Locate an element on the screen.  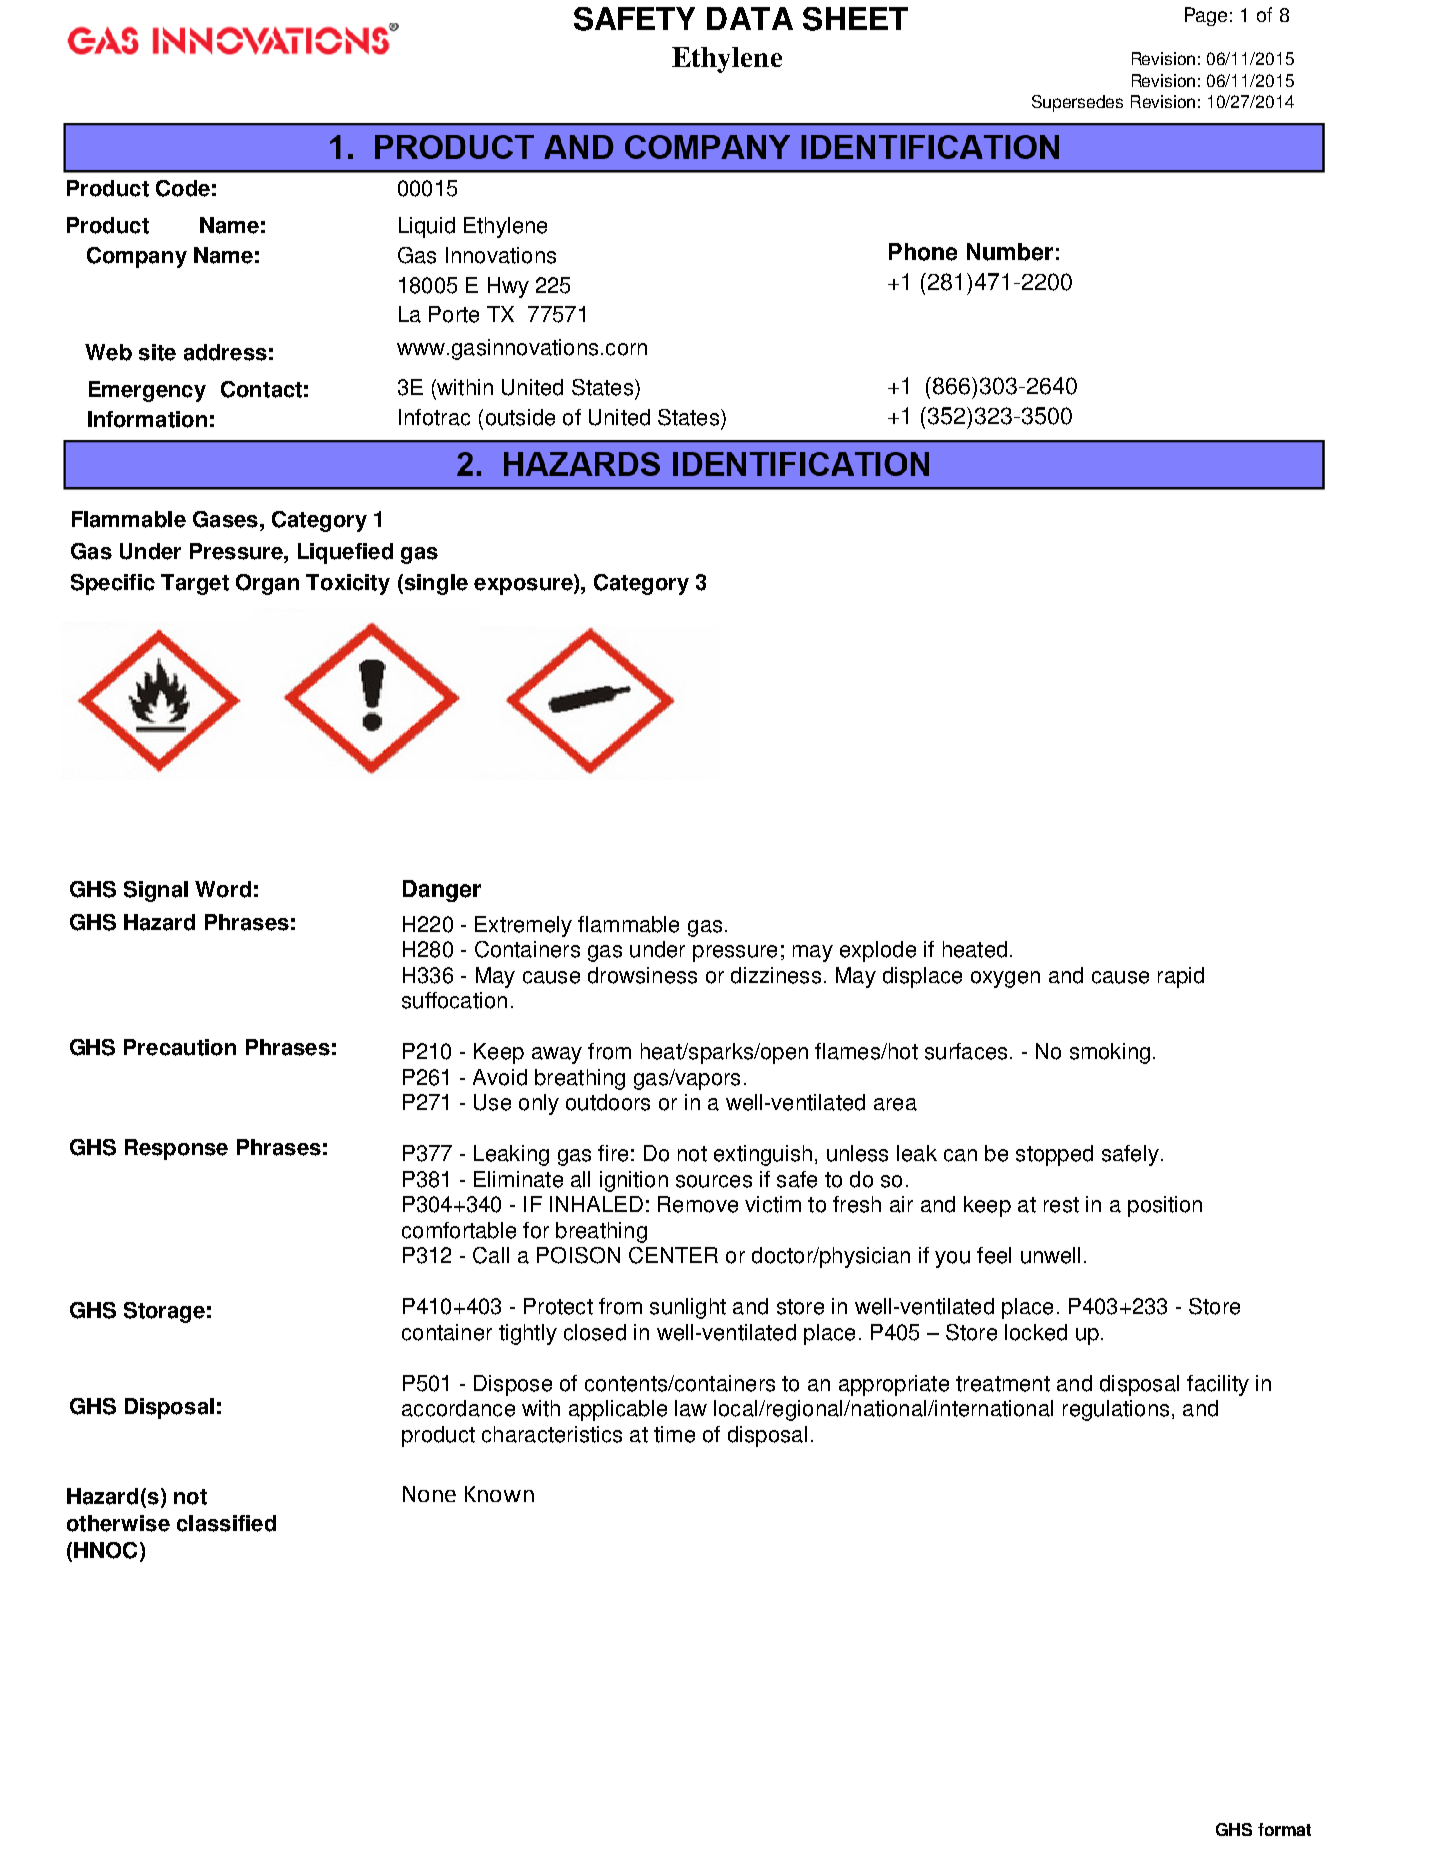
classified is located at coordinates (226, 1523).
